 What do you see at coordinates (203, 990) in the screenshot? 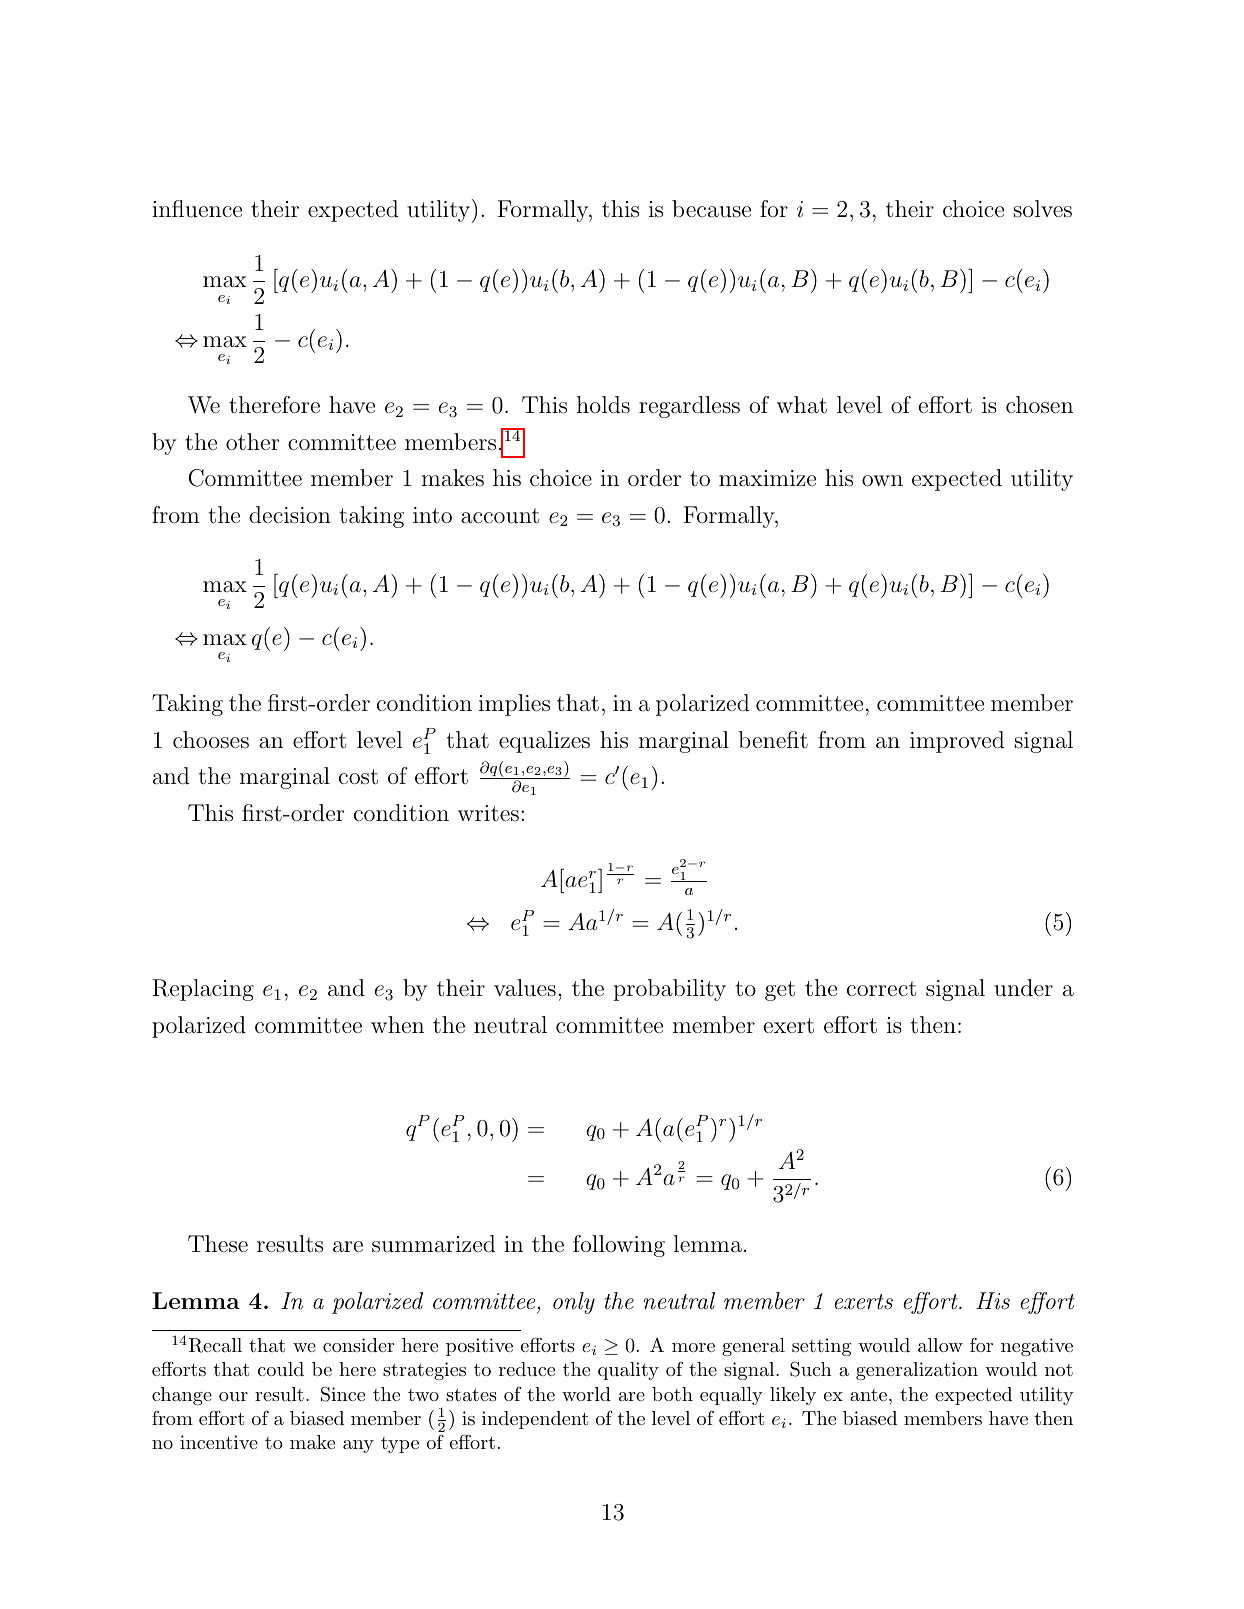
I see `Replacing` at bounding box center [203, 990].
